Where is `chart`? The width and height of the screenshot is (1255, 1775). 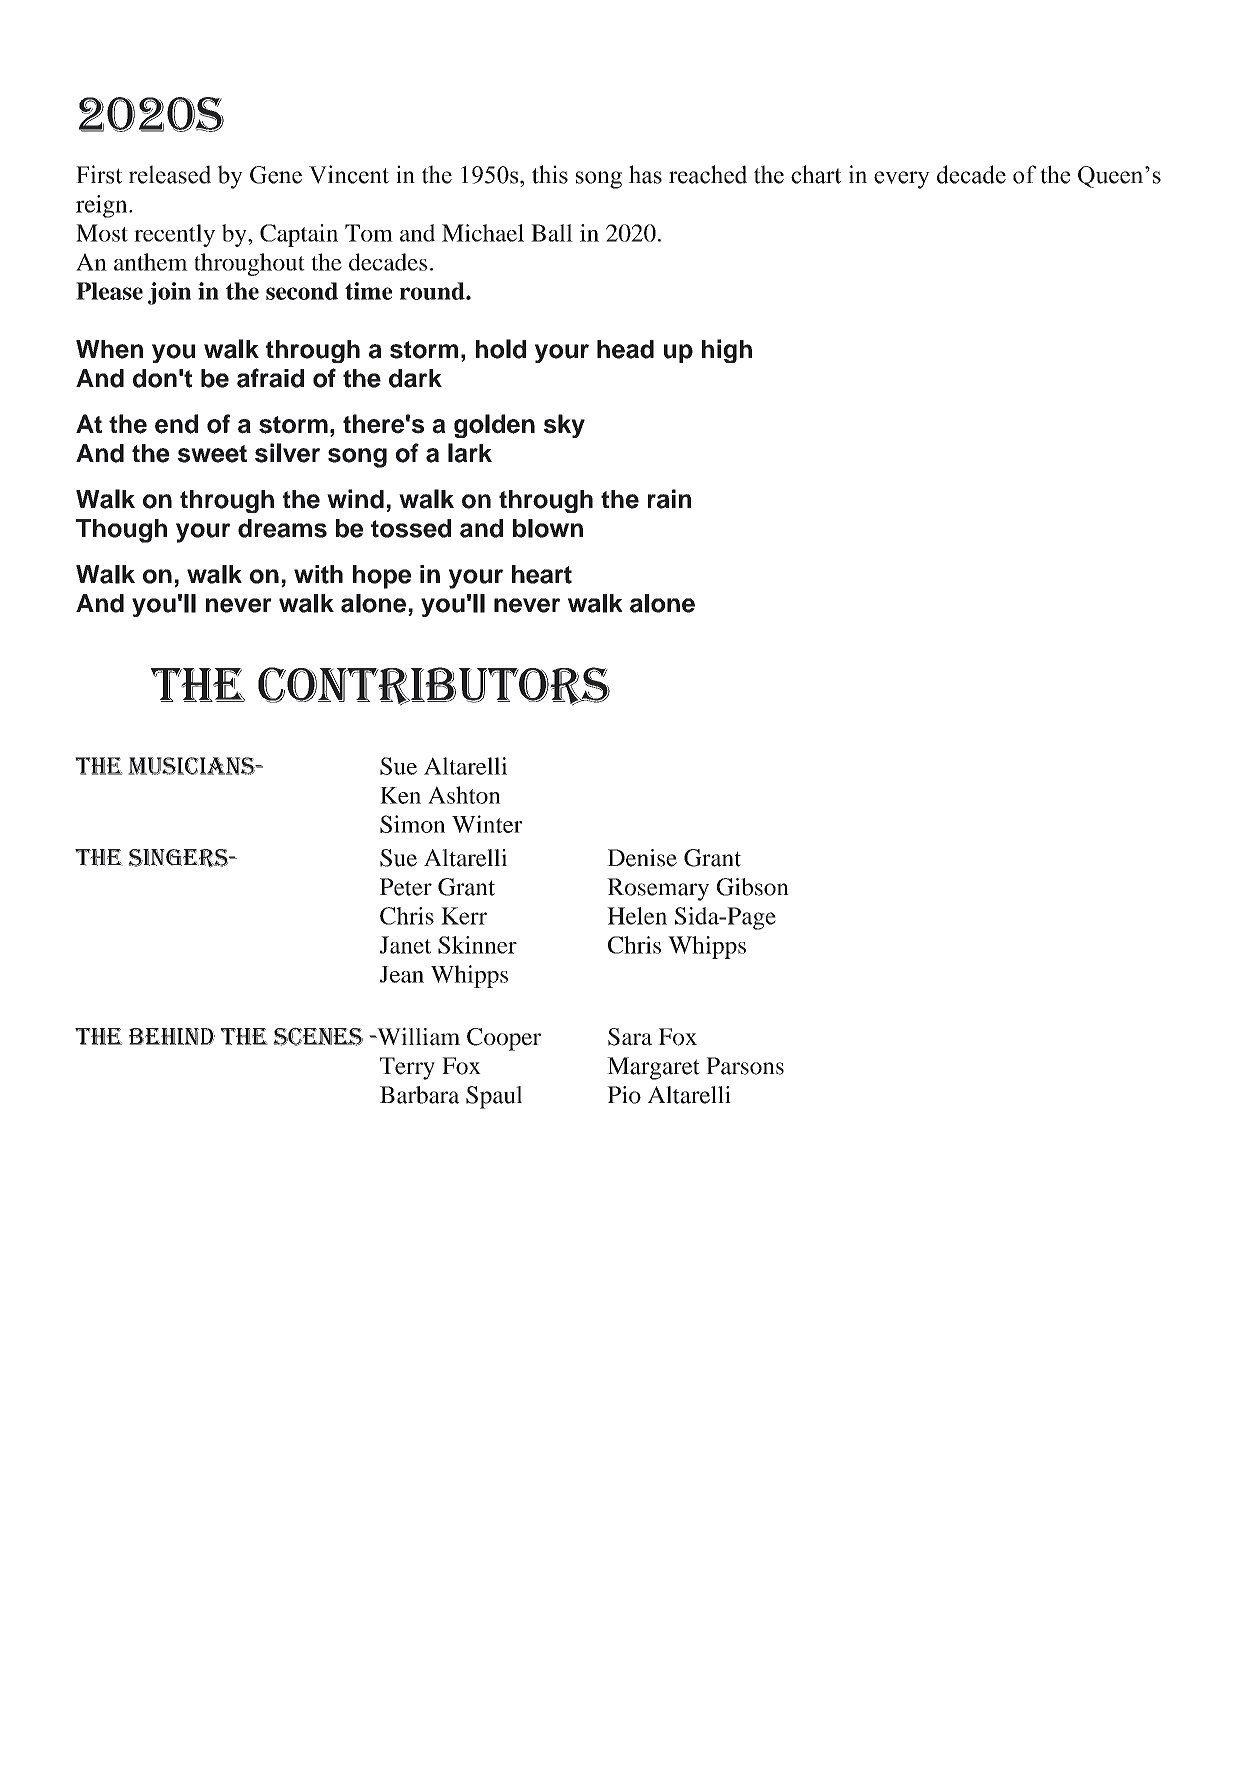
chart is located at coordinates (816, 174).
